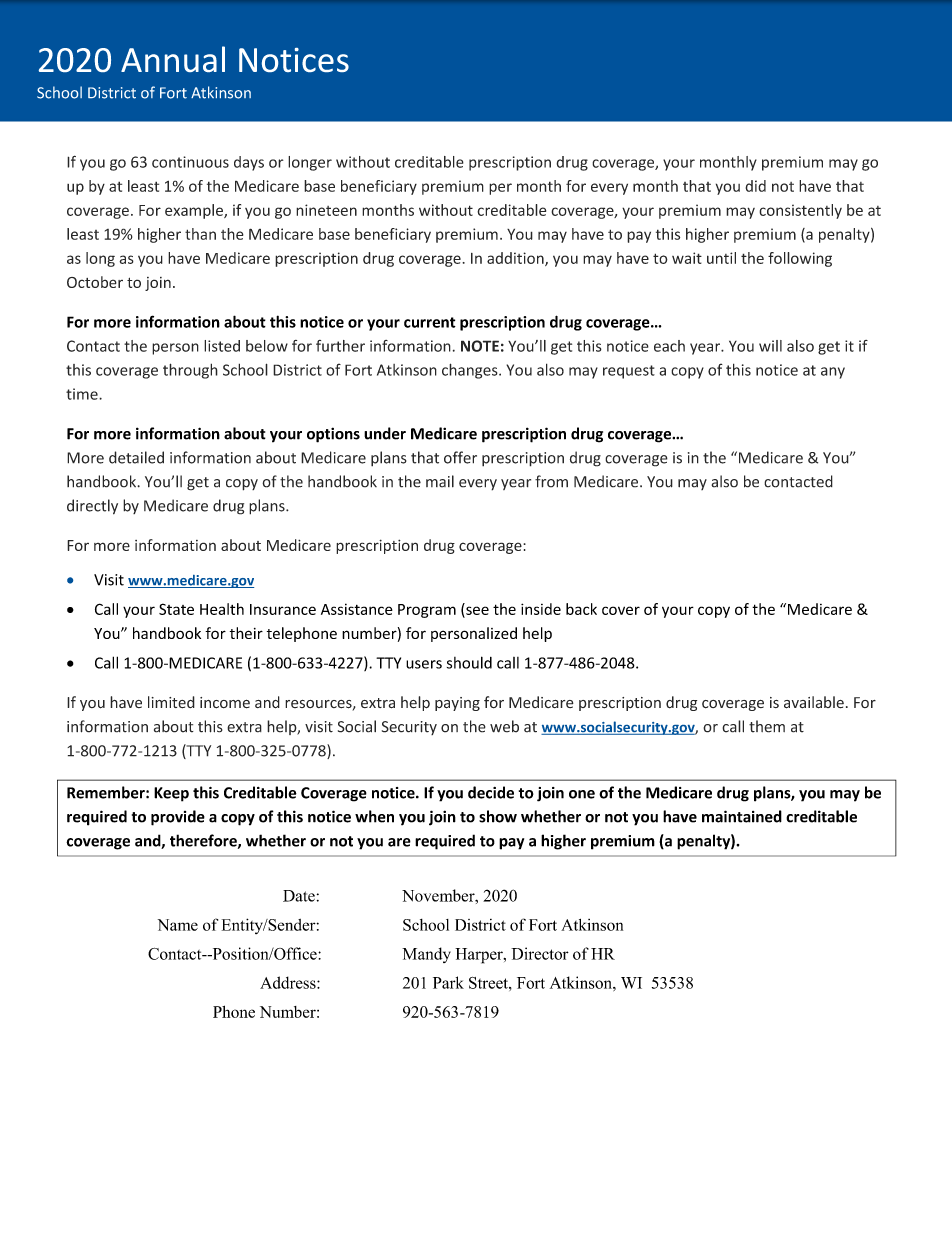  What do you see at coordinates (222, 346) in the screenshot?
I see `listed` at bounding box center [222, 346].
